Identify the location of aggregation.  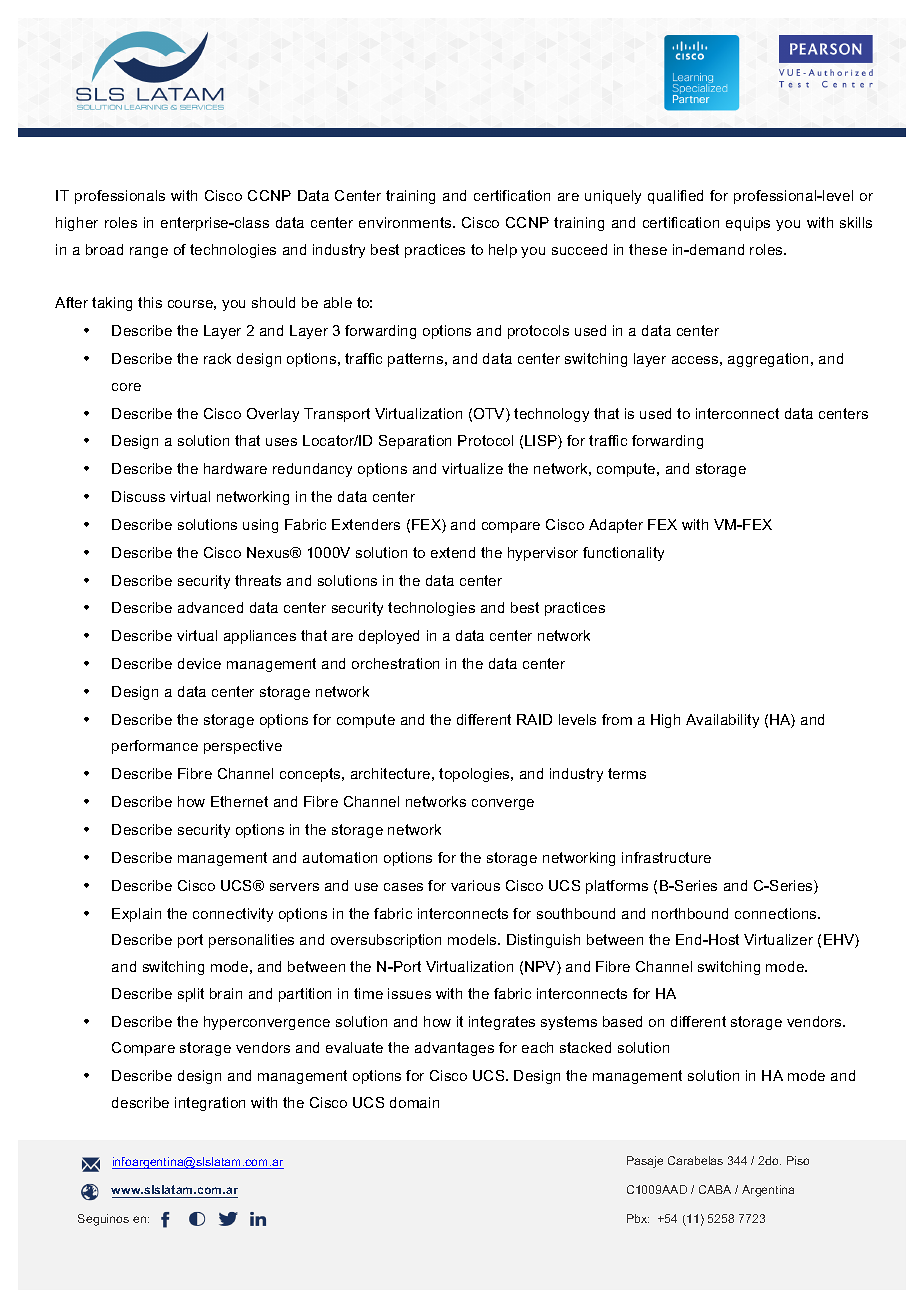
(768, 360).
